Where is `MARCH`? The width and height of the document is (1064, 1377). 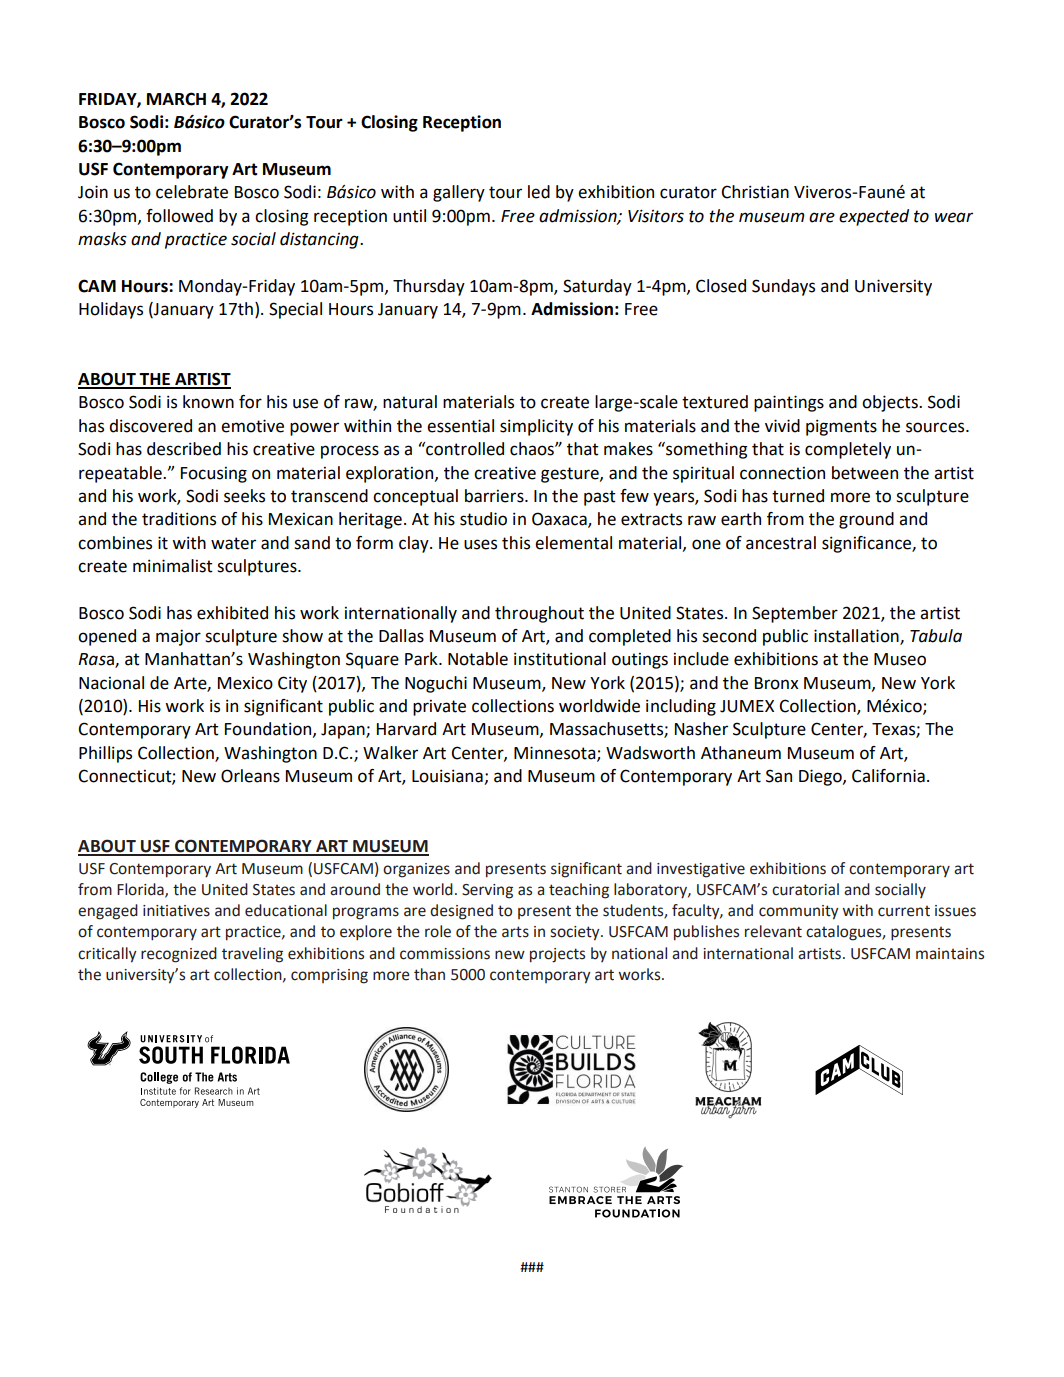
MARCH is located at coordinates (176, 99).
